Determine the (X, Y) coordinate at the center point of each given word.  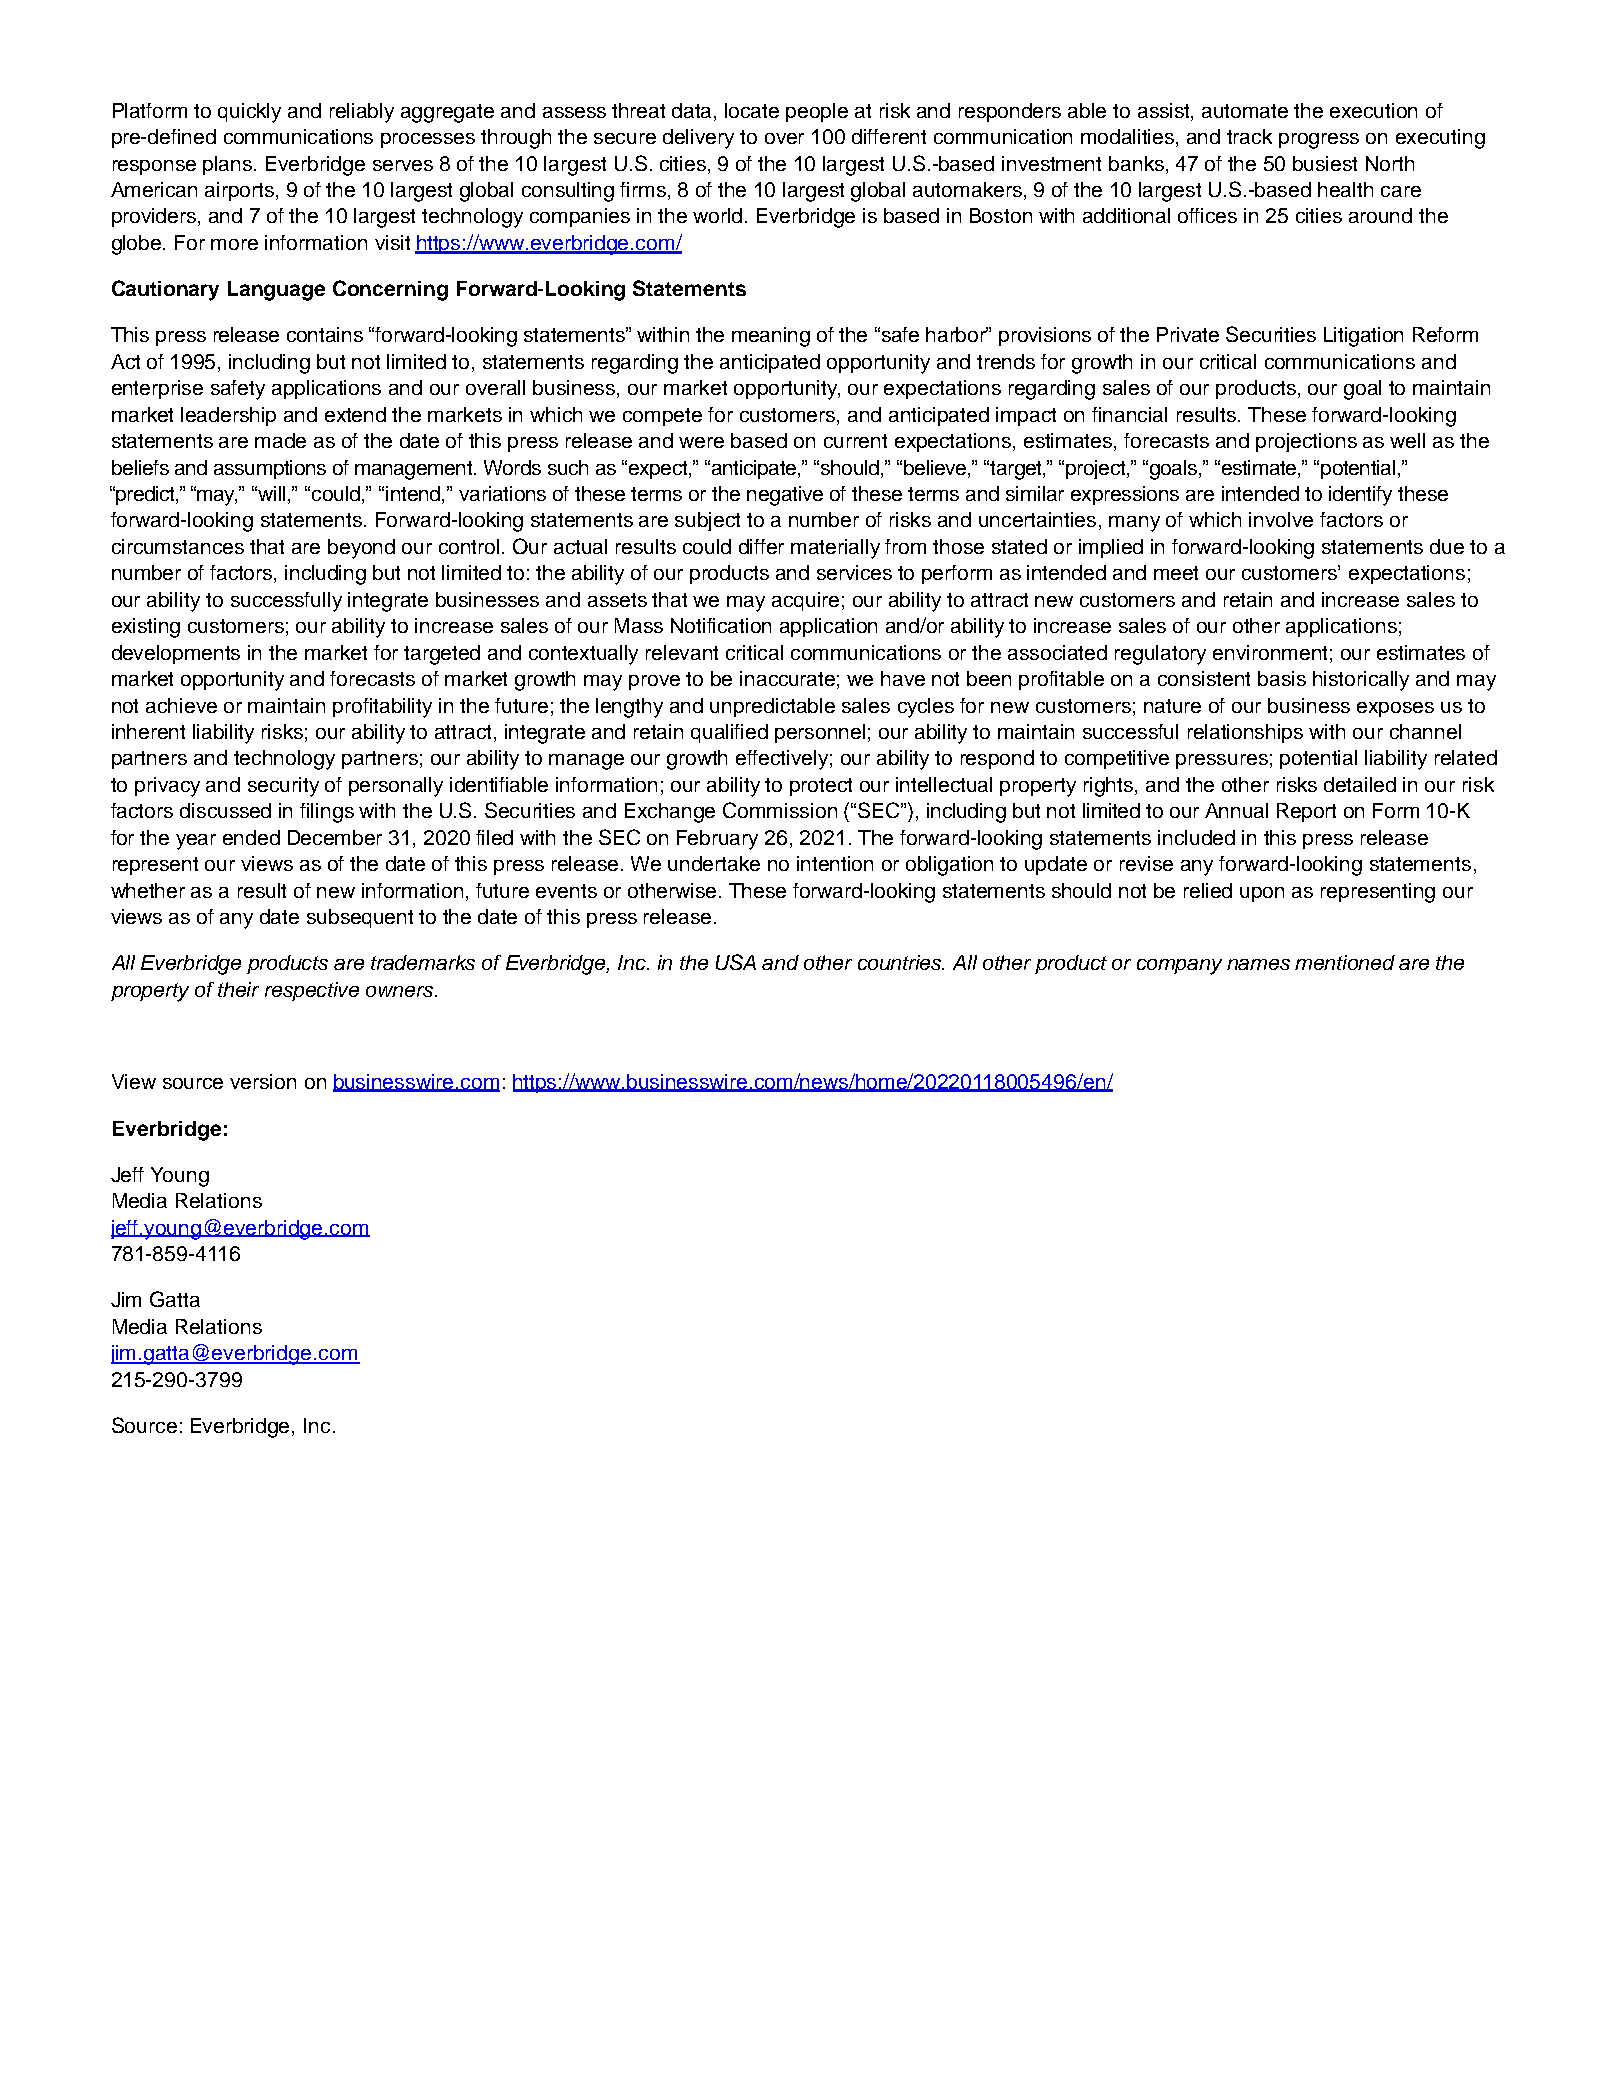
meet (1176, 573)
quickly (249, 113)
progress (1319, 141)
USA (736, 962)
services (854, 572)
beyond (361, 549)
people (817, 112)
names (1258, 964)
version (263, 1081)
